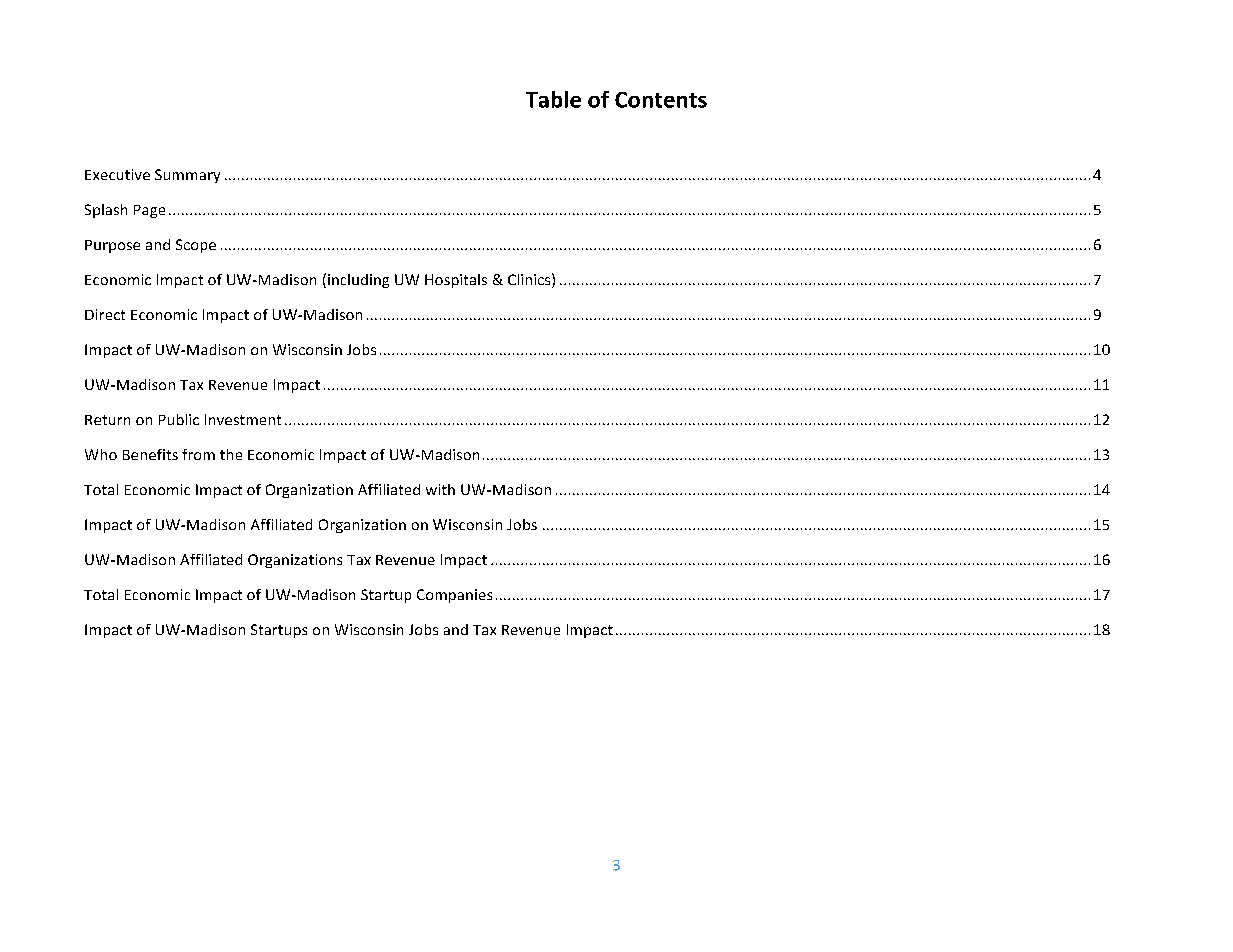 The width and height of the screenshot is (1233, 952). Describe the element at coordinates (187, 176) in the screenshot. I see `Summary` at that location.
